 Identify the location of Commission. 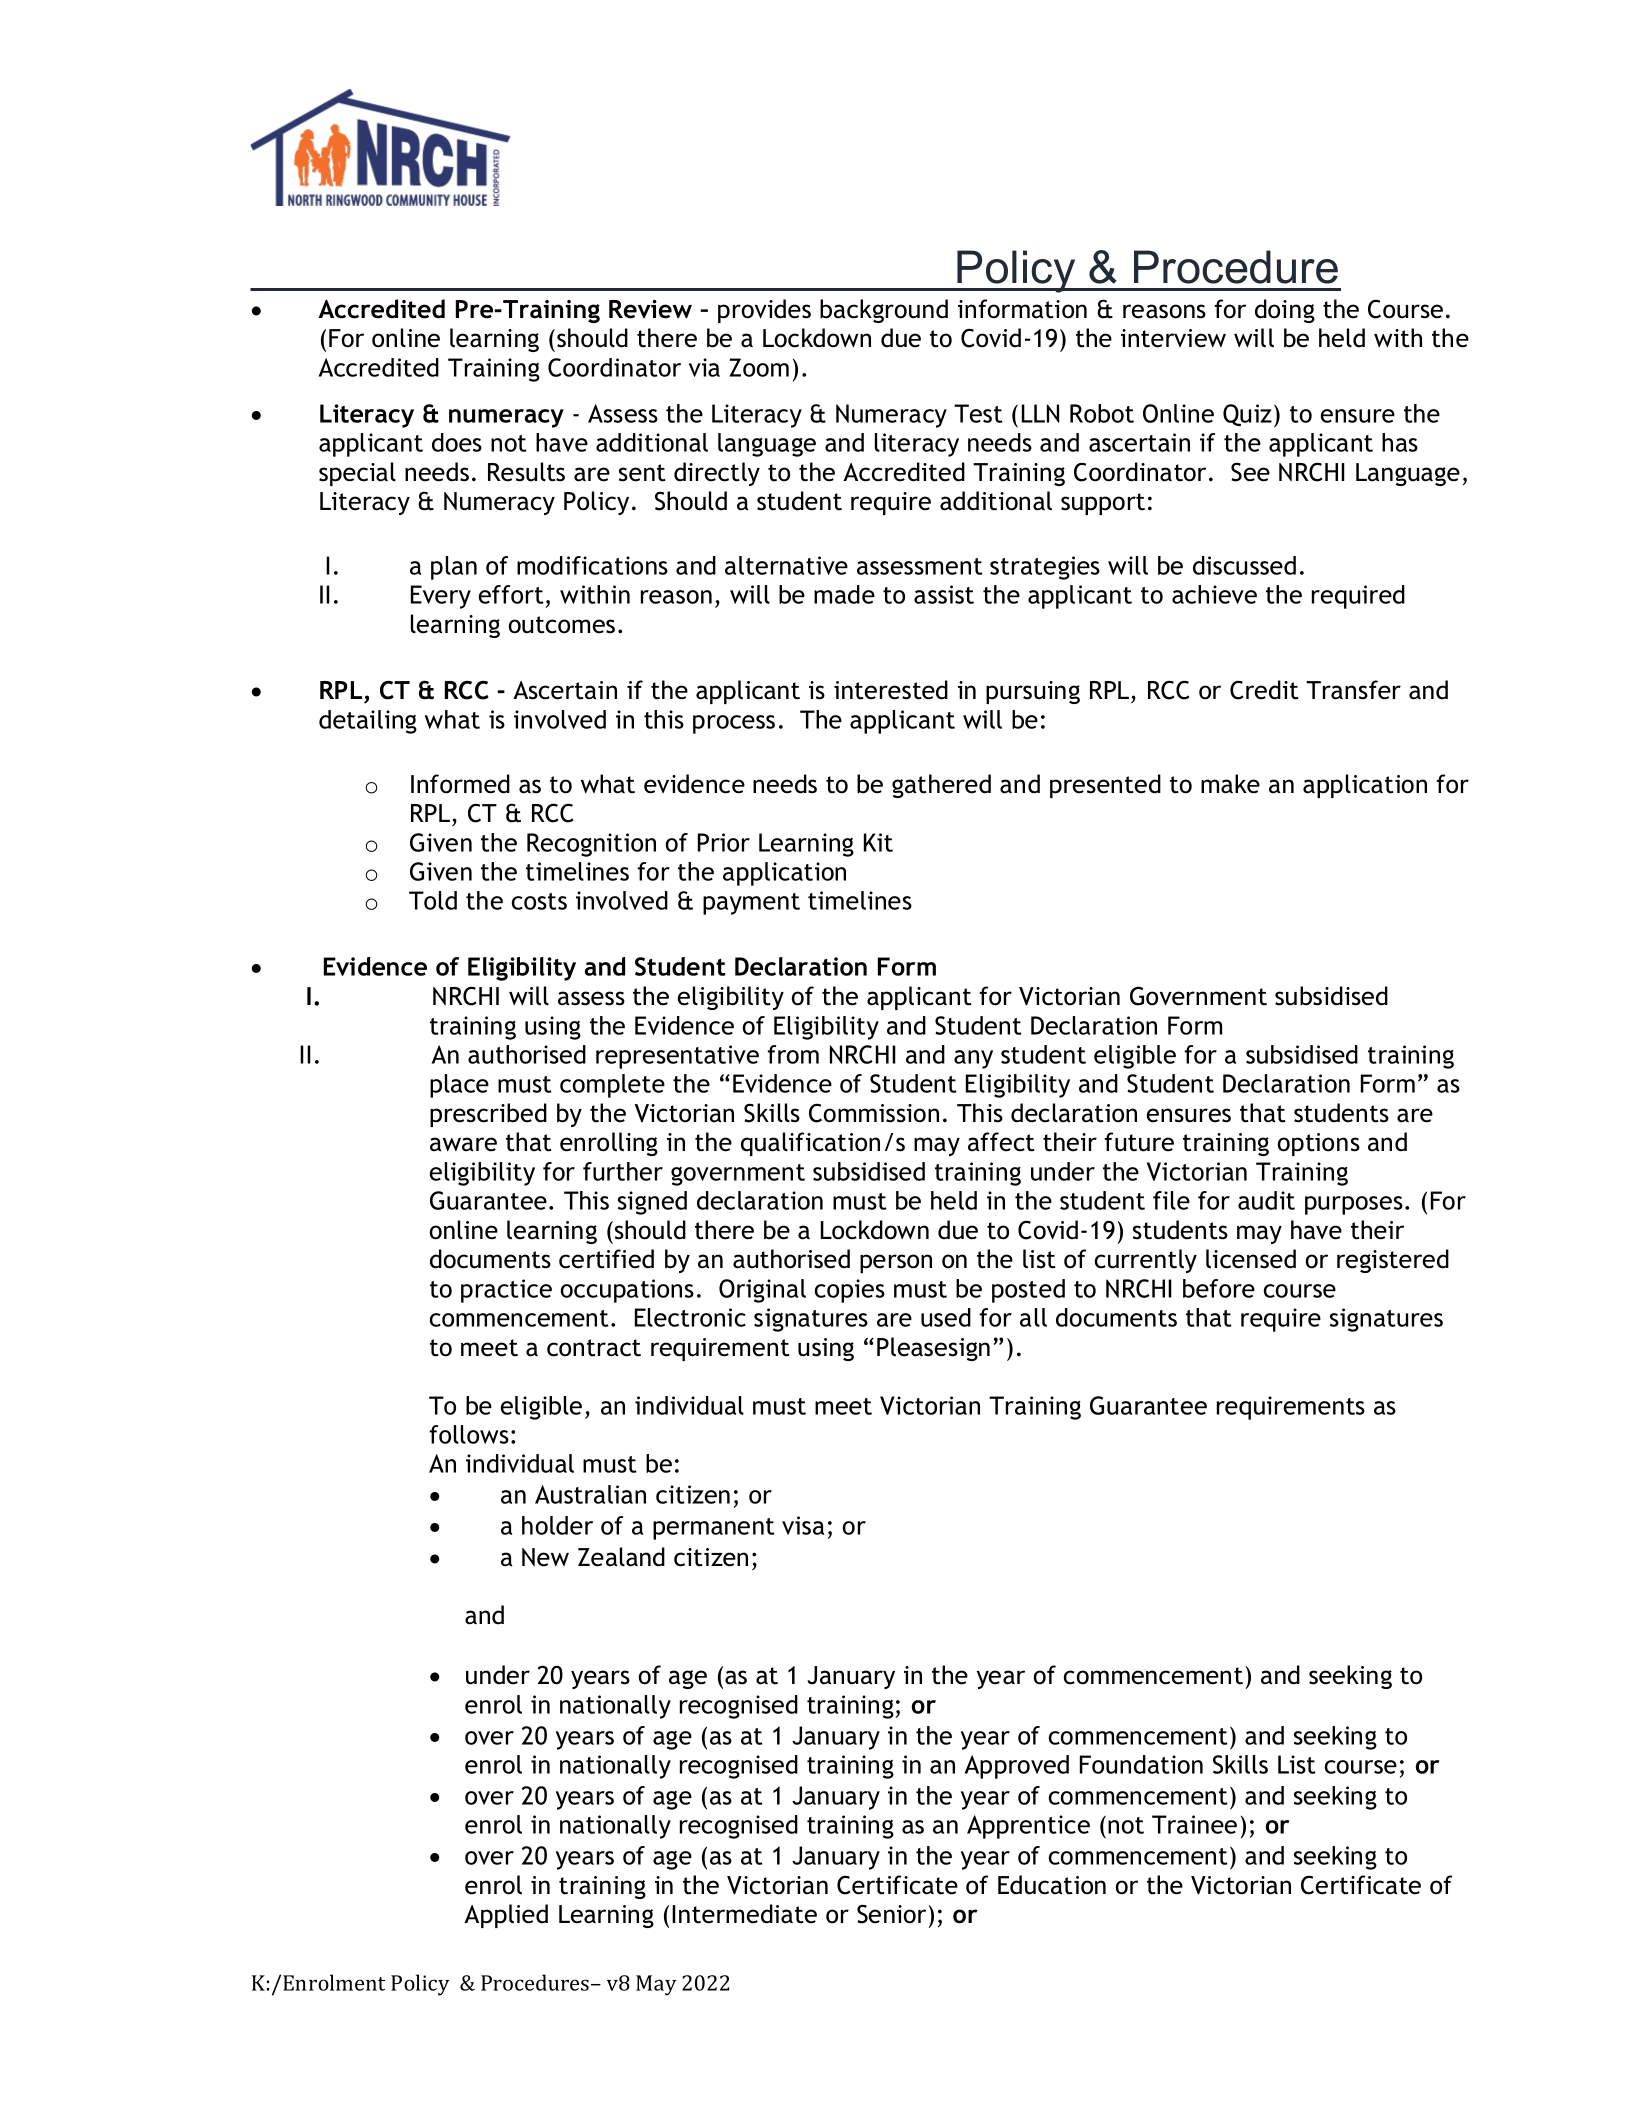
(874, 1113).
